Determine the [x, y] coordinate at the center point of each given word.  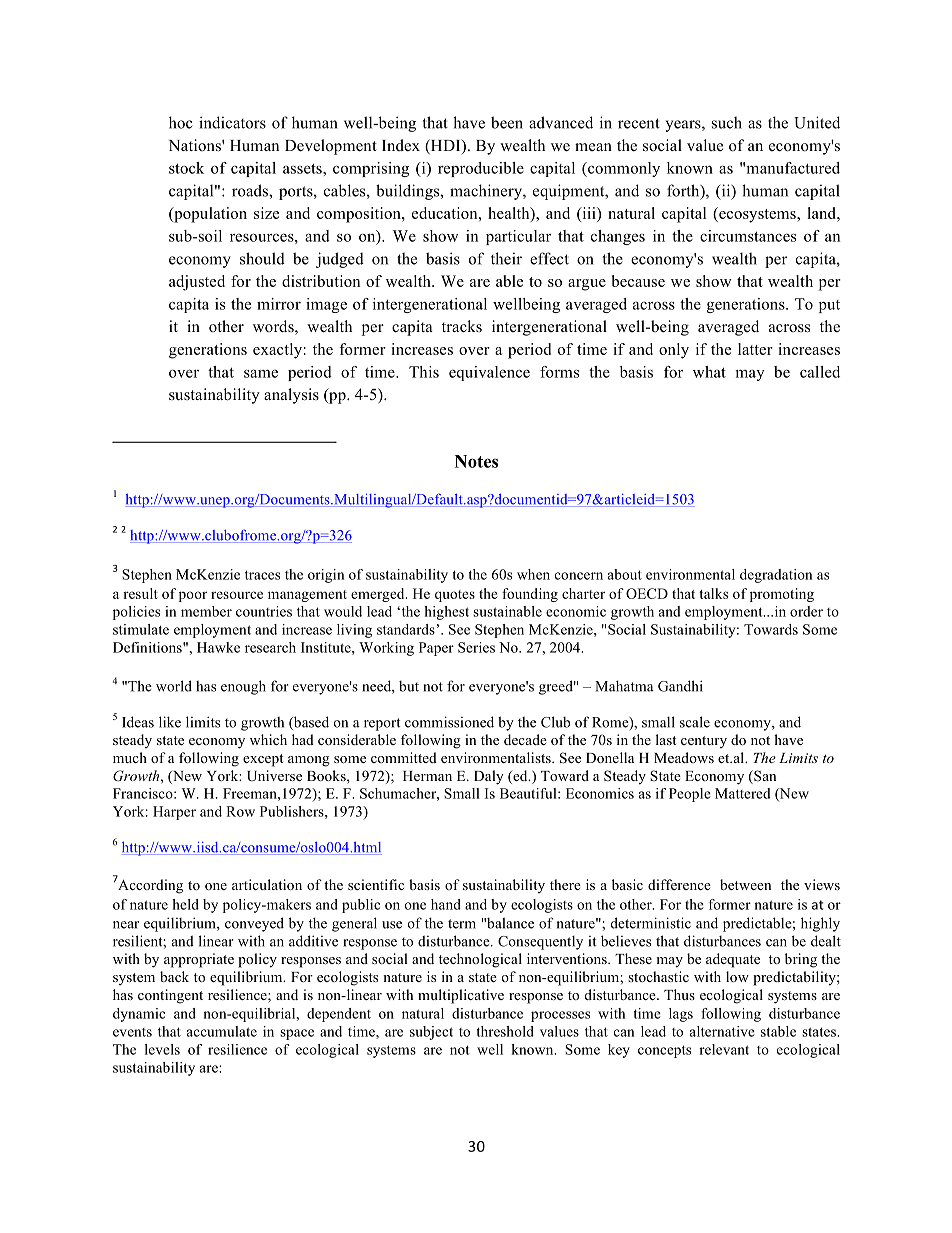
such [727, 122]
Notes [476, 461]
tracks [462, 326]
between [745, 884]
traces [262, 575]
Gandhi [680, 686]
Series [476, 647]
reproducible [481, 169]
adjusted [197, 283]
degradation [776, 576]
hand [446, 904]
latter [755, 349]
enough [243, 687]
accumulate [222, 1031]
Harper [174, 813]
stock [186, 168]
